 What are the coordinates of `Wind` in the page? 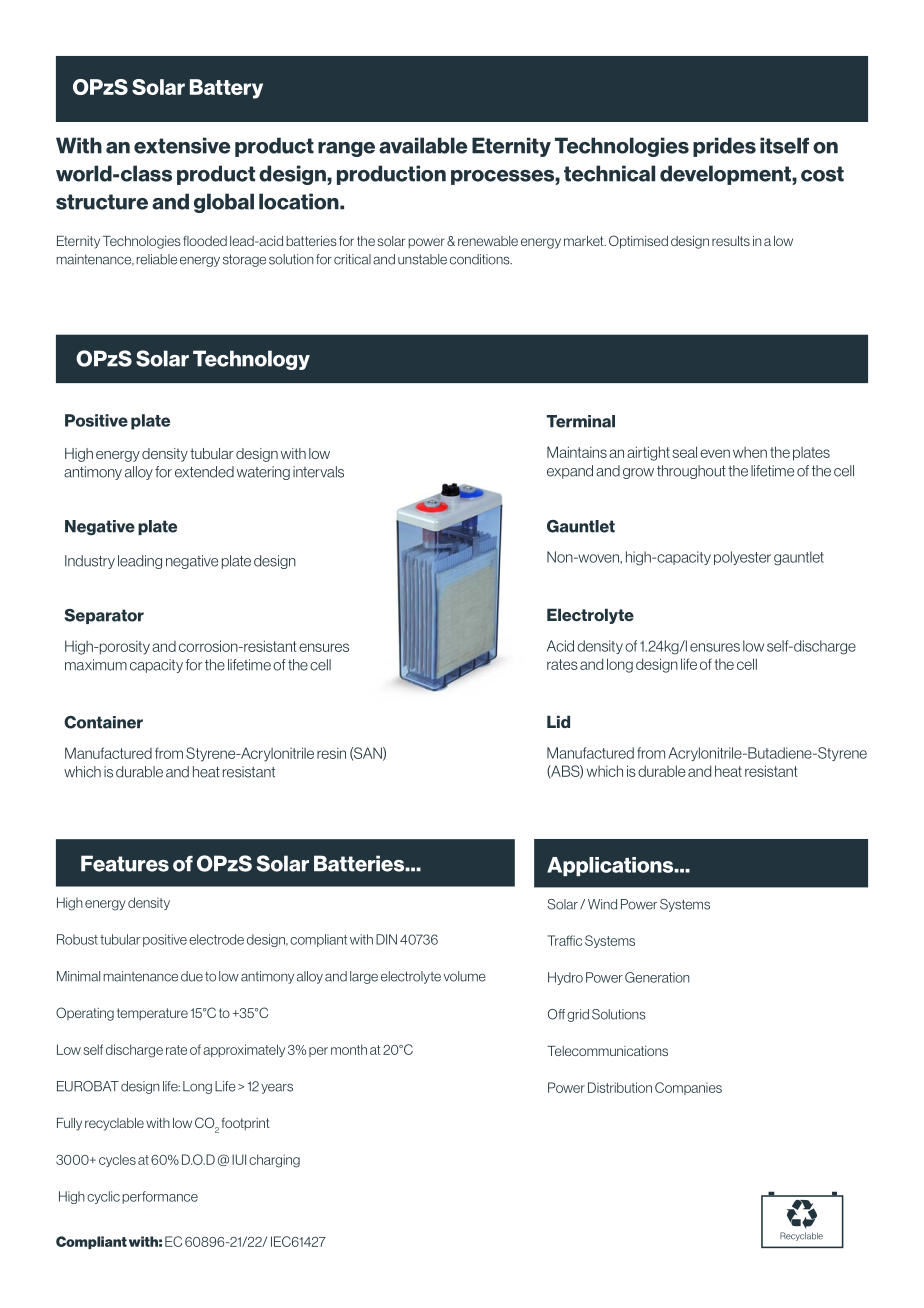 It's located at (602, 904).
